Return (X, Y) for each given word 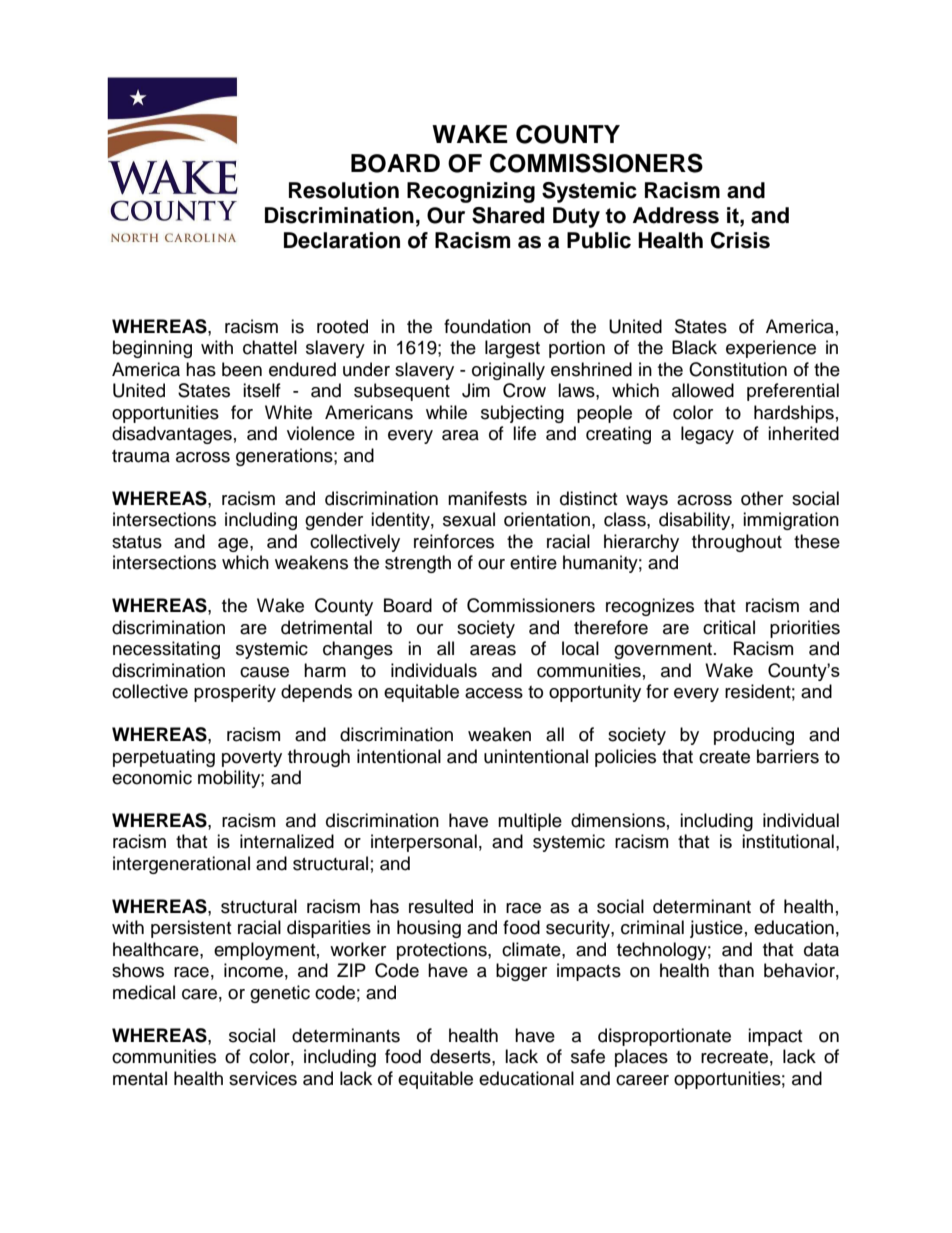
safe (588, 1056)
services (263, 1078)
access (494, 693)
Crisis (740, 240)
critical (729, 627)
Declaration (342, 240)
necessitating (166, 650)
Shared (508, 215)
